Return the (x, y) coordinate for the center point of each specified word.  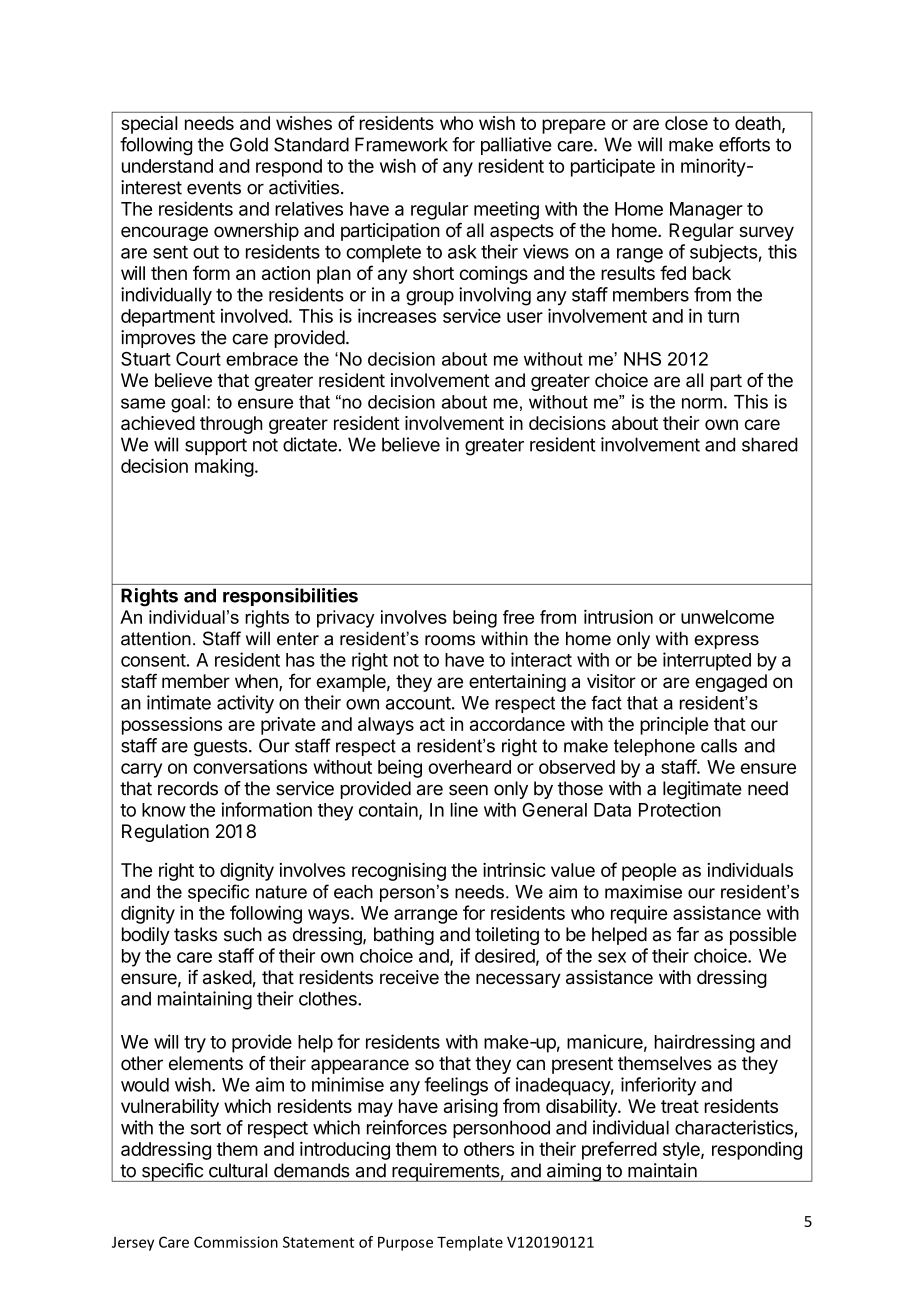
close (686, 123)
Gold (249, 144)
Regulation (165, 833)
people (649, 872)
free (518, 617)
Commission (236, 1242)
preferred (619, 1150)
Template (470, 1243)
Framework (401, 144)
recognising (399, 872)
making (224, 468)
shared (770, 444)
